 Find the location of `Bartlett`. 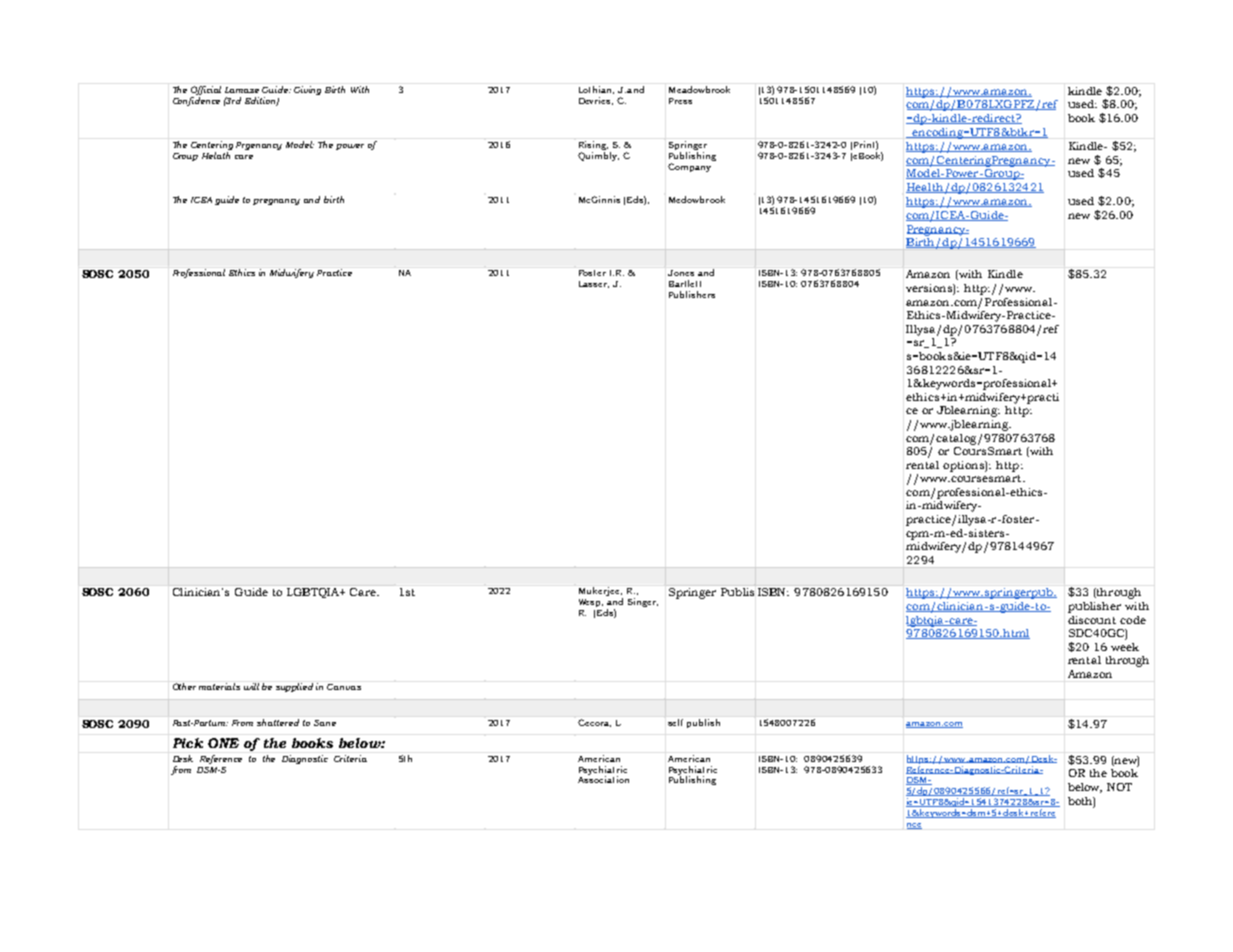

Bartlett is located at coordinates (685, 283).
